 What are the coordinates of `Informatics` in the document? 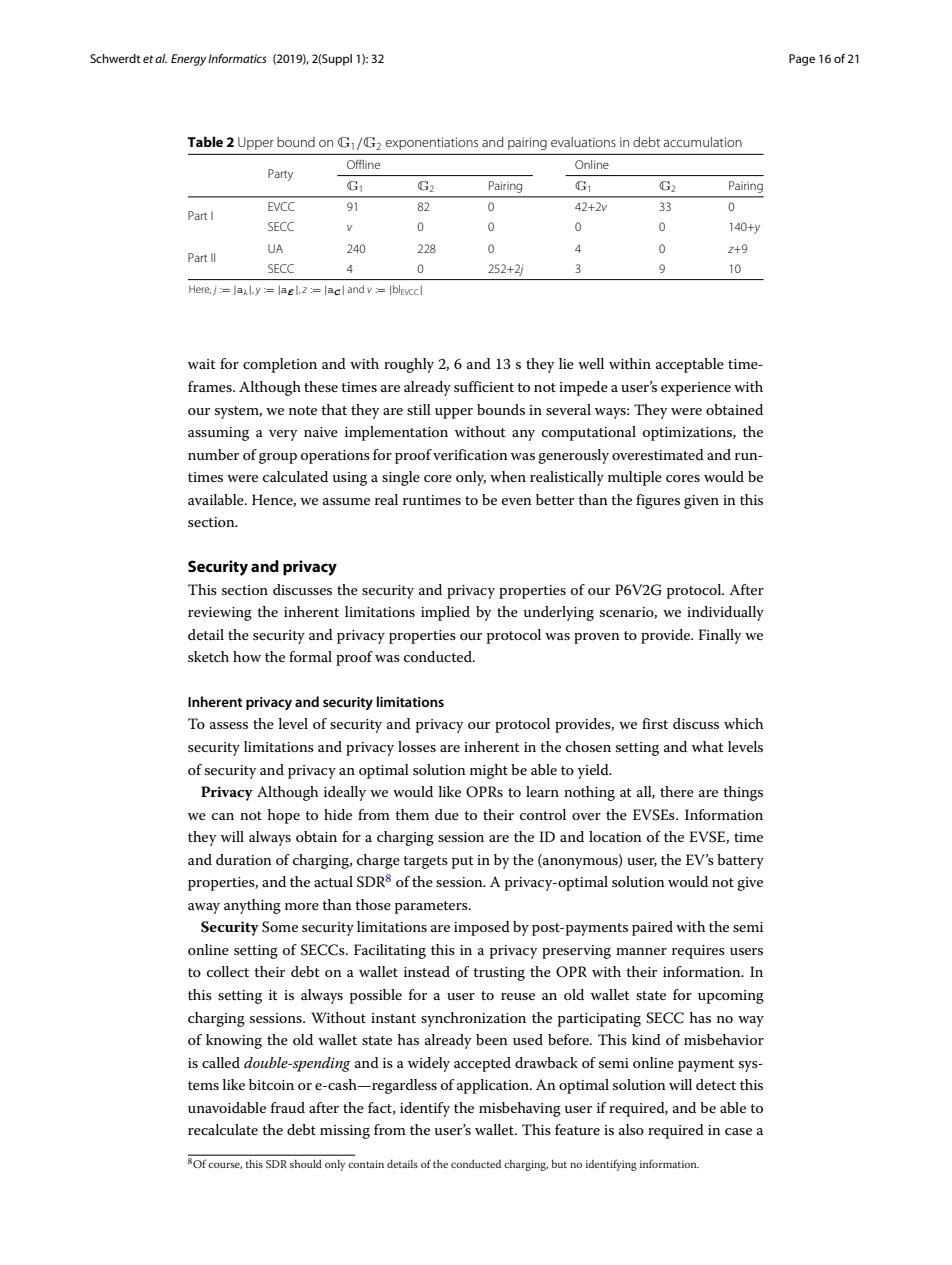 It's located at (237, 58).
